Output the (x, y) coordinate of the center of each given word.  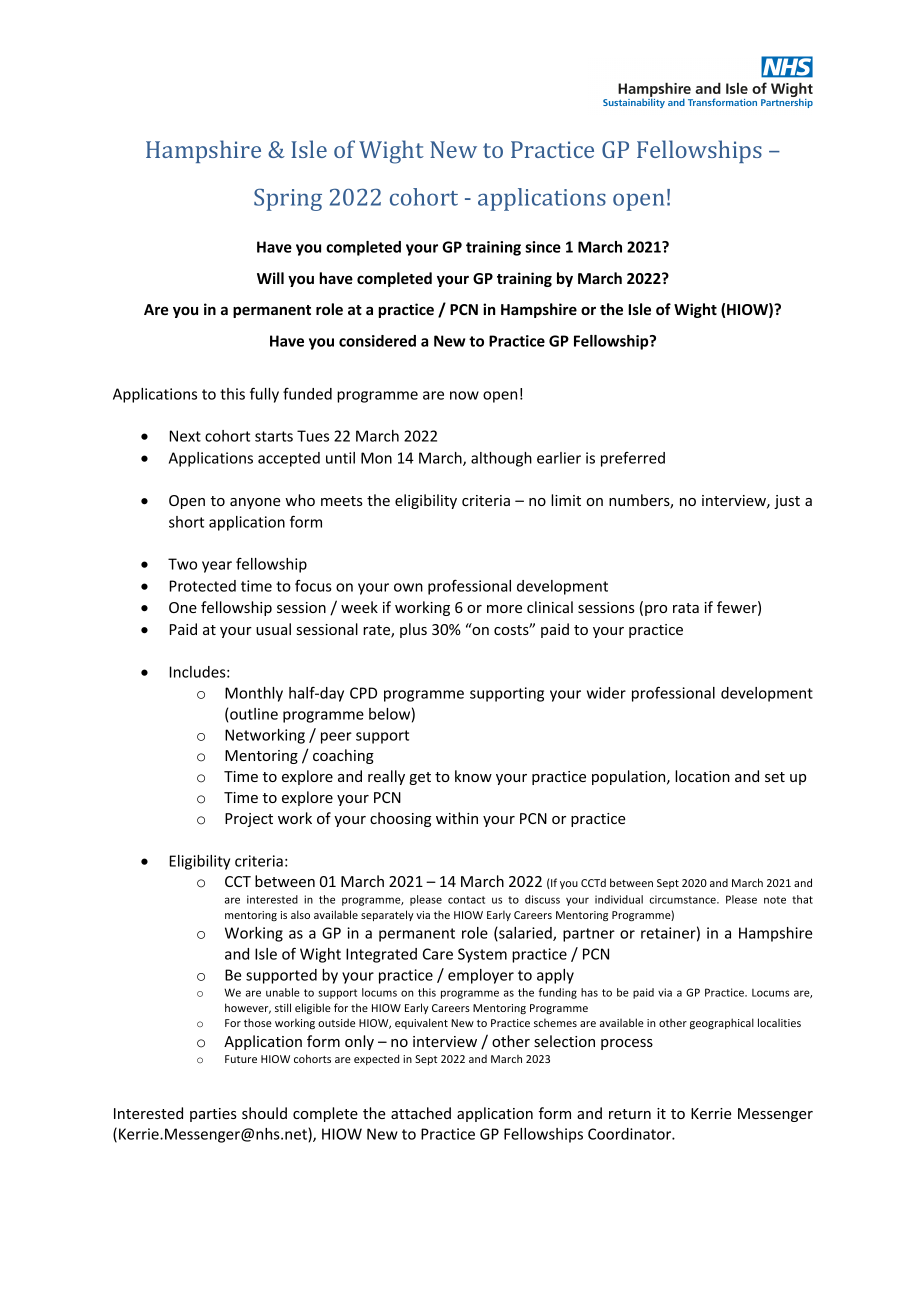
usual (273, 629)
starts (274, 436)
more (504, 609)
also (300, 914)
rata (686, 608)
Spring (288, 199)
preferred (633, 459)
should (264, 1113)
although (501, 459)
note (775, 900)
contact (466, 900)
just (787, 502)
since (543, 247)
